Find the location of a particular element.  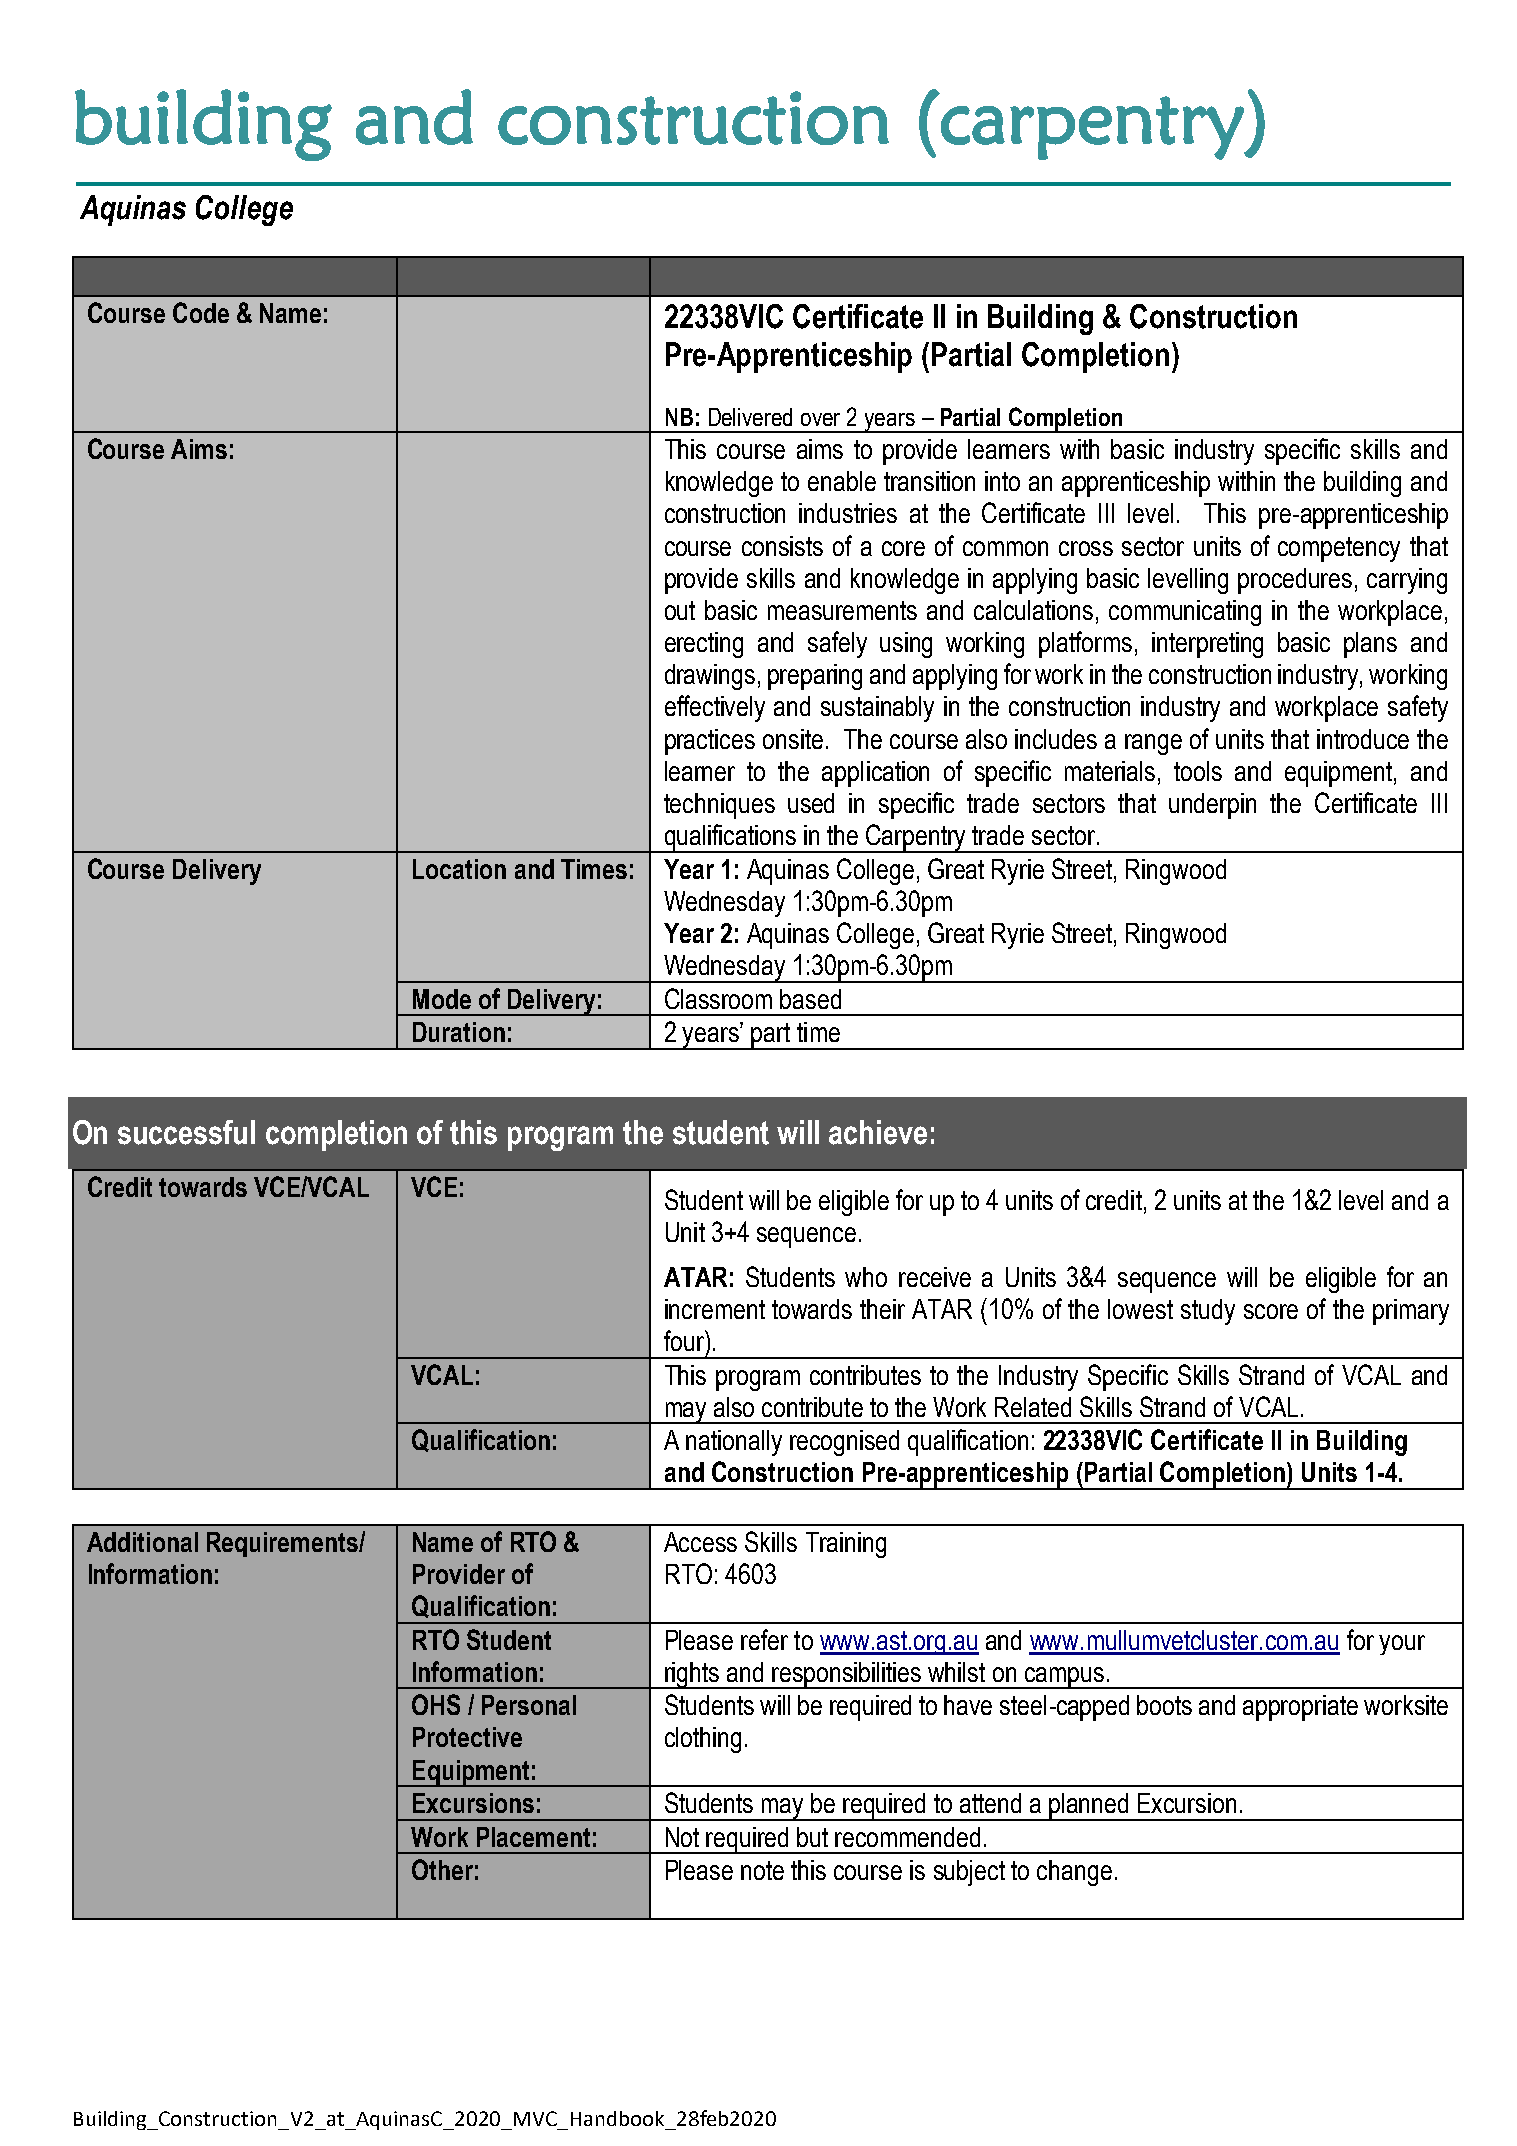

planned is located at coordinates (1089, 1807).
